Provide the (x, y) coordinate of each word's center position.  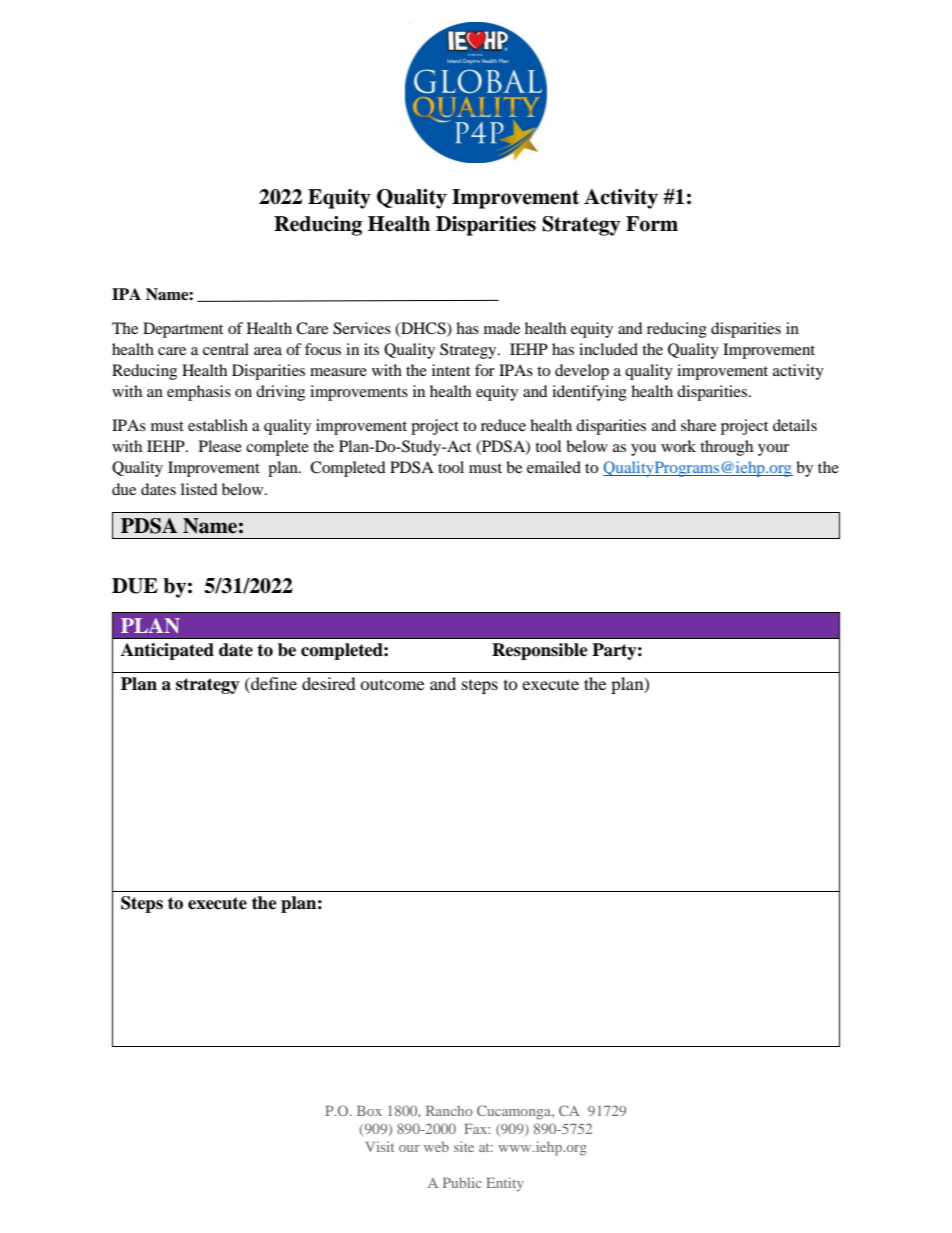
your (773, 450)
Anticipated (167, 651)
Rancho (449, 1110)
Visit (380, 1146)
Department (183, 330)
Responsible (540, 651)
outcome (392, 684)
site (464, 1146)
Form (652, 224)
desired (329, 683)
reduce (503, 425)
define (273, 683)
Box (369, 1111)
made (502, 328)
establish (218, 425)
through (726, 448)
